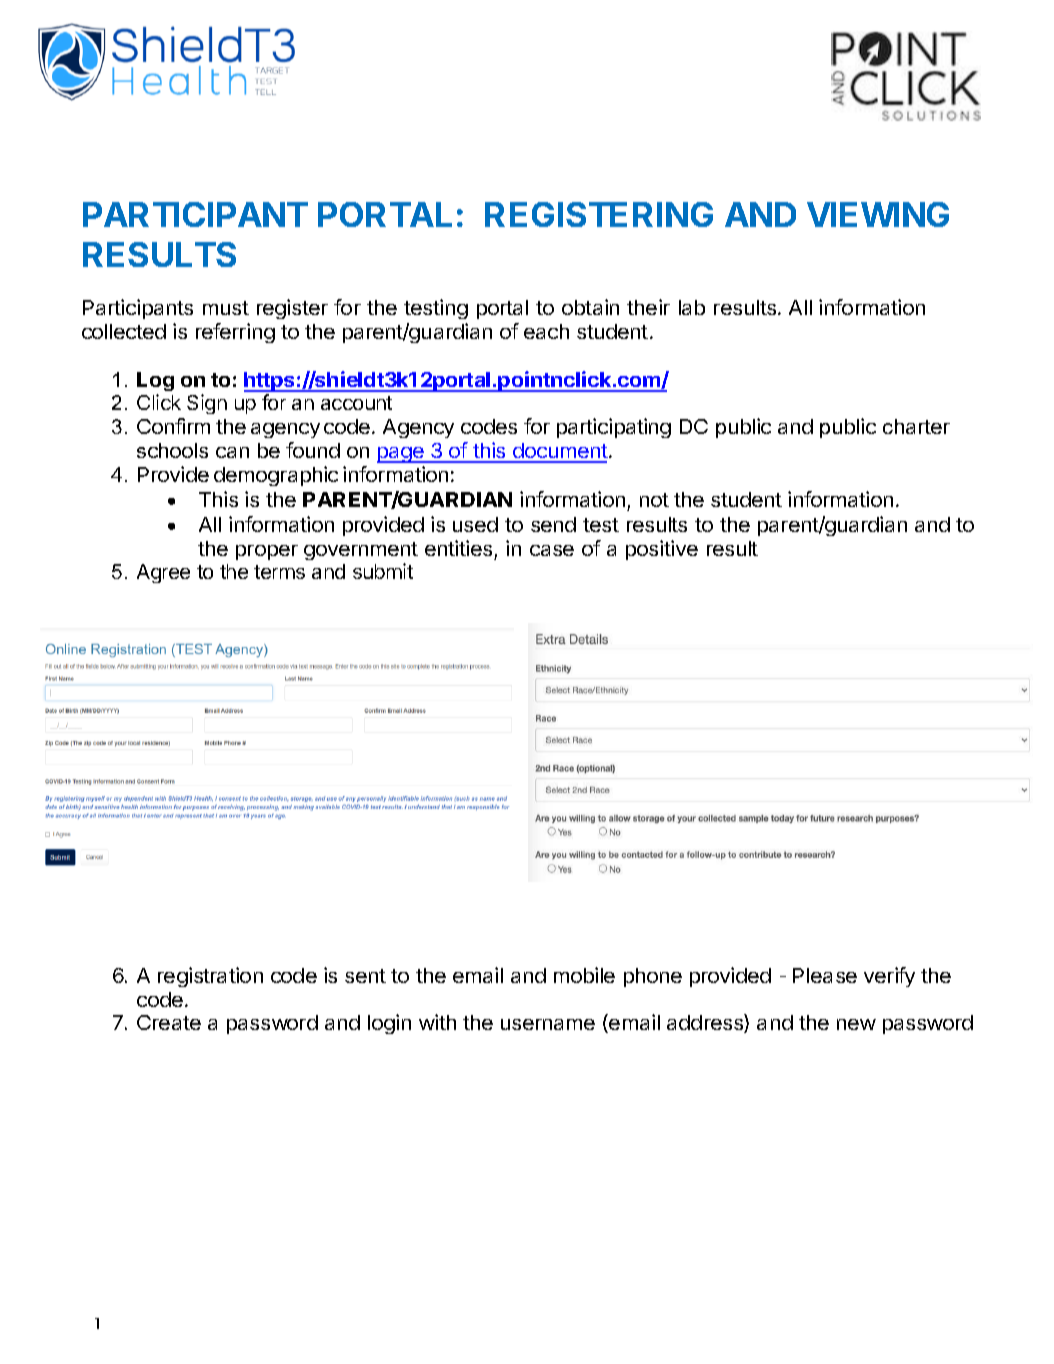 Image resolution: width=1054 pixels, height=1364 pixels. Describe the element at coordinates (916, 426) in the screenshot. I see `charter` at that location.
